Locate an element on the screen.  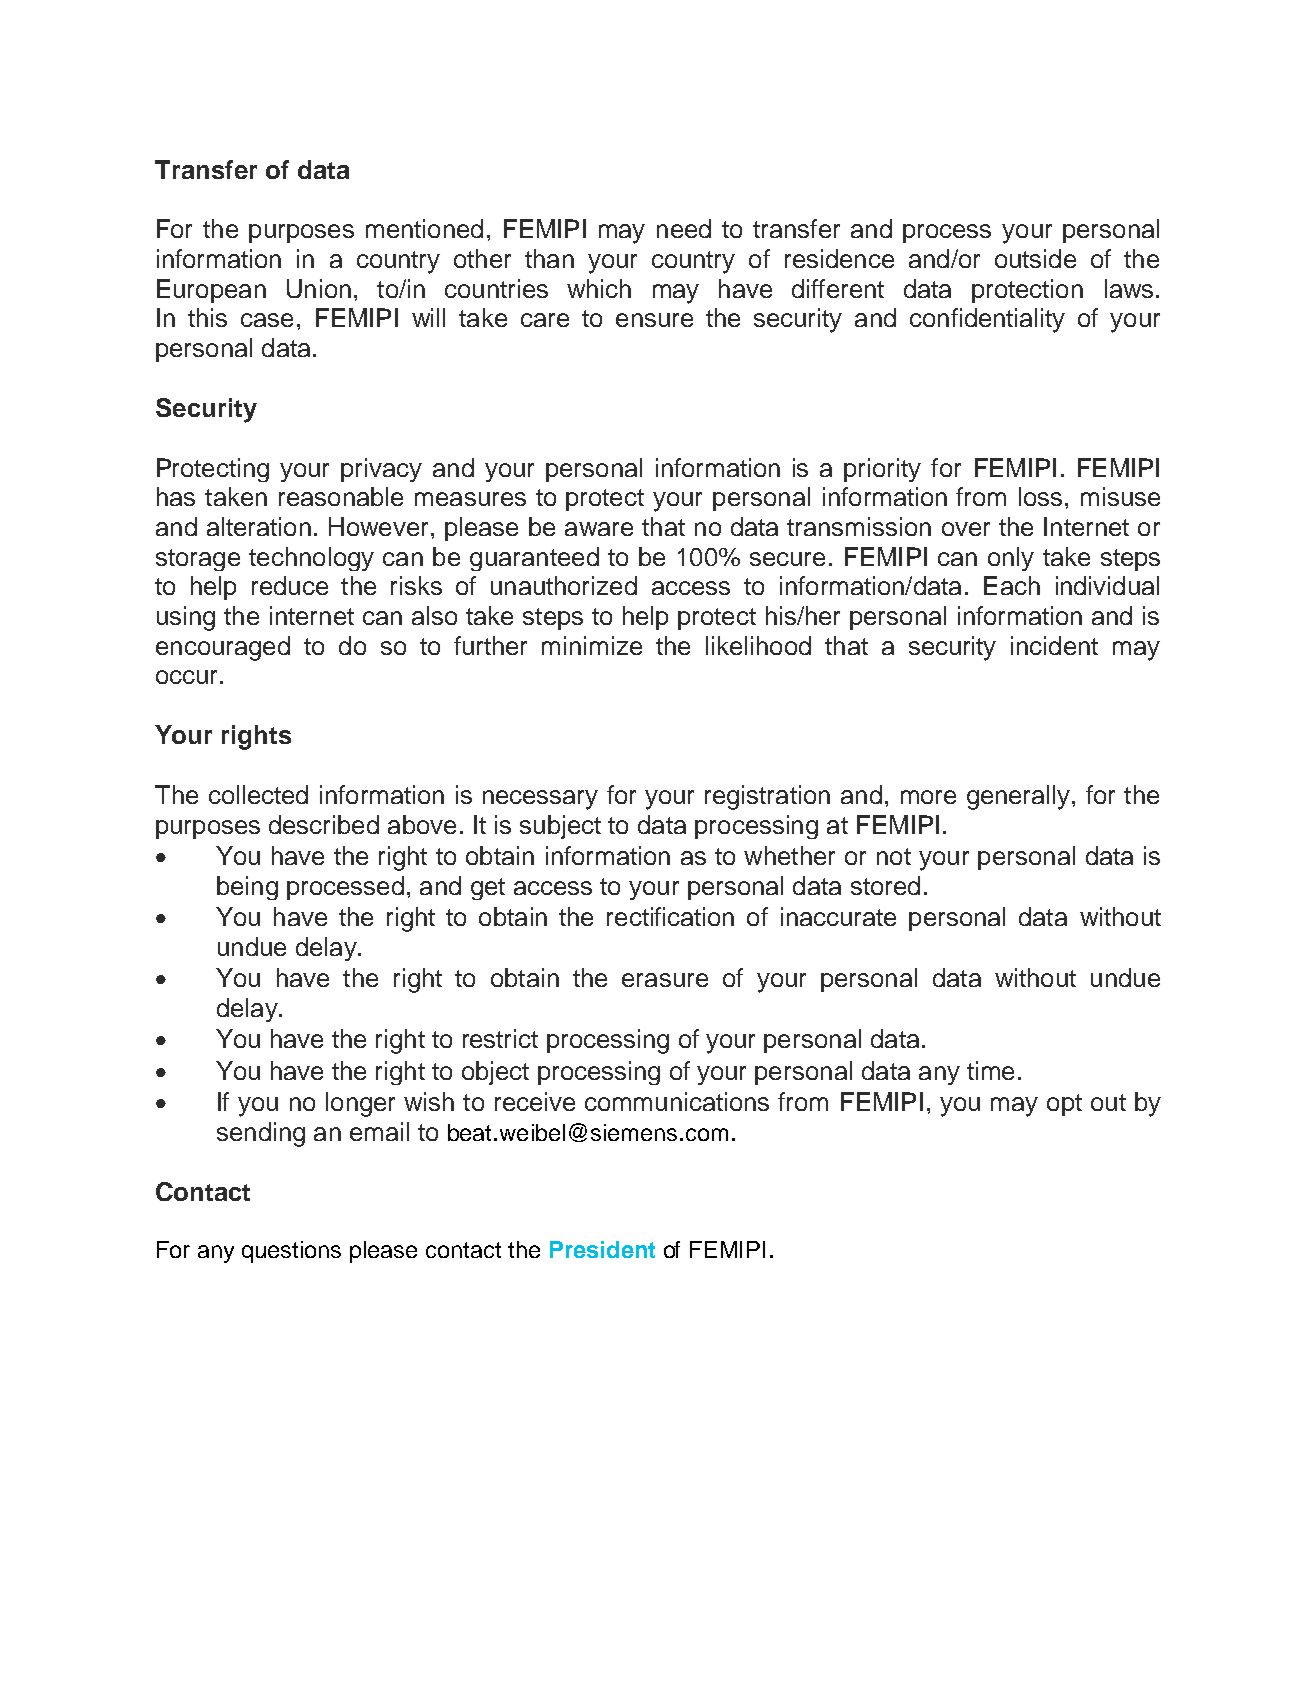
aware is located at coordinates (599, 529).
